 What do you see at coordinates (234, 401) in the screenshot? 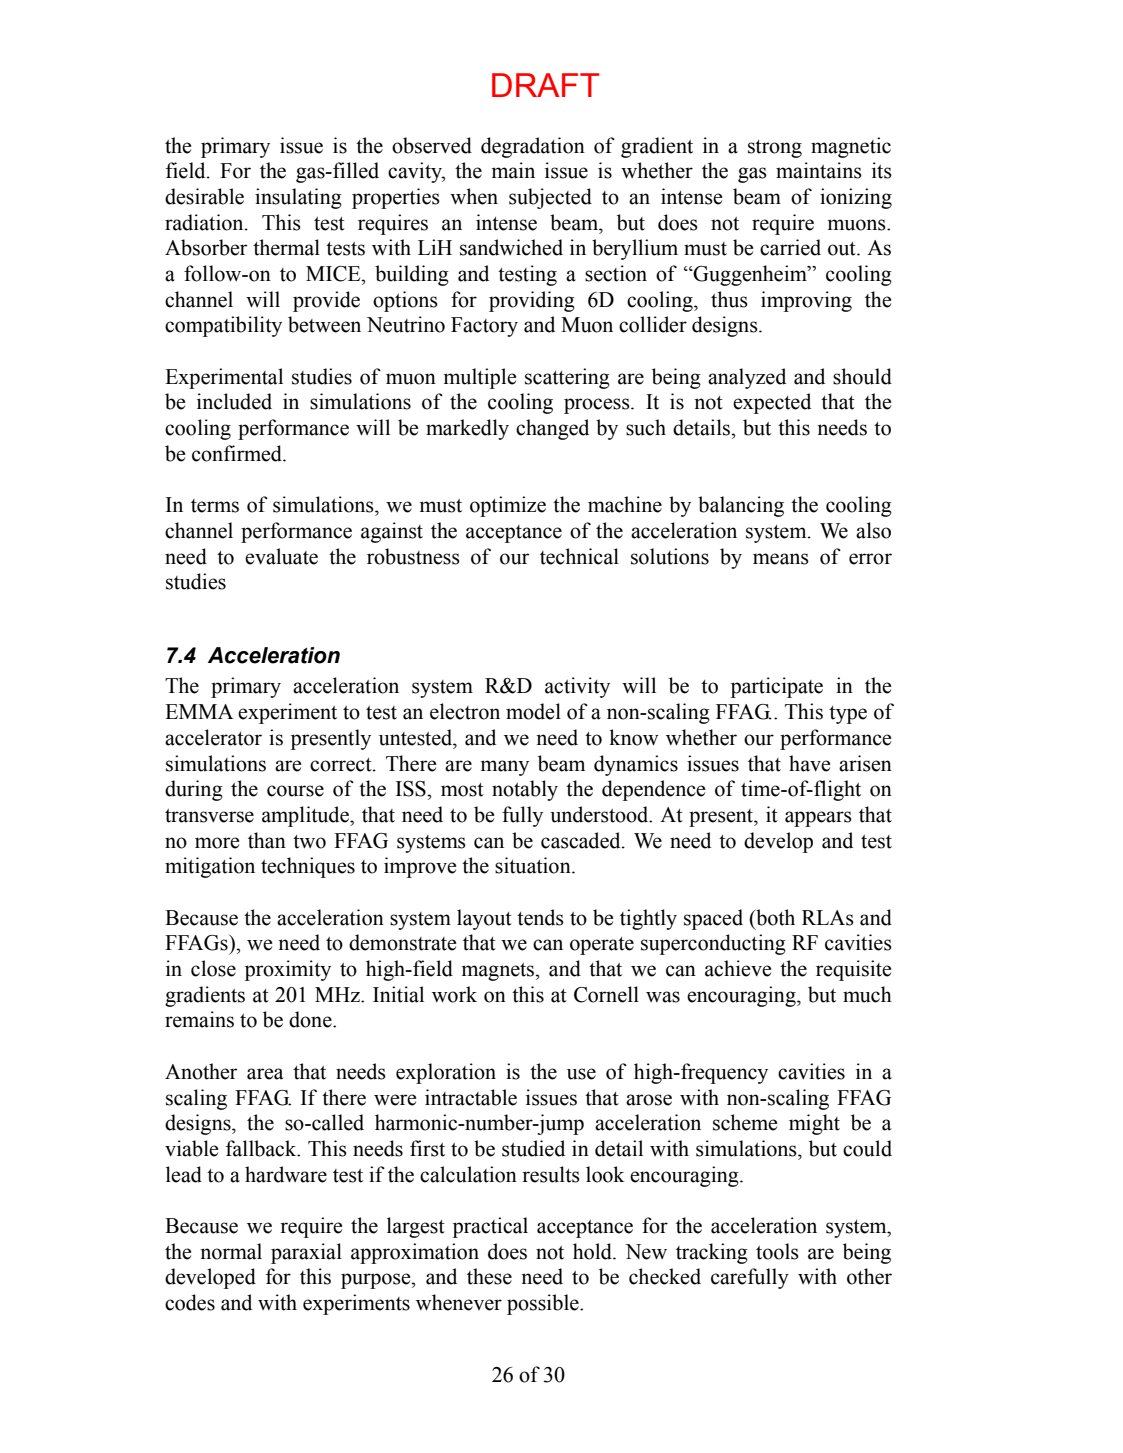
I see `included` at bounding box center [234, 401].
